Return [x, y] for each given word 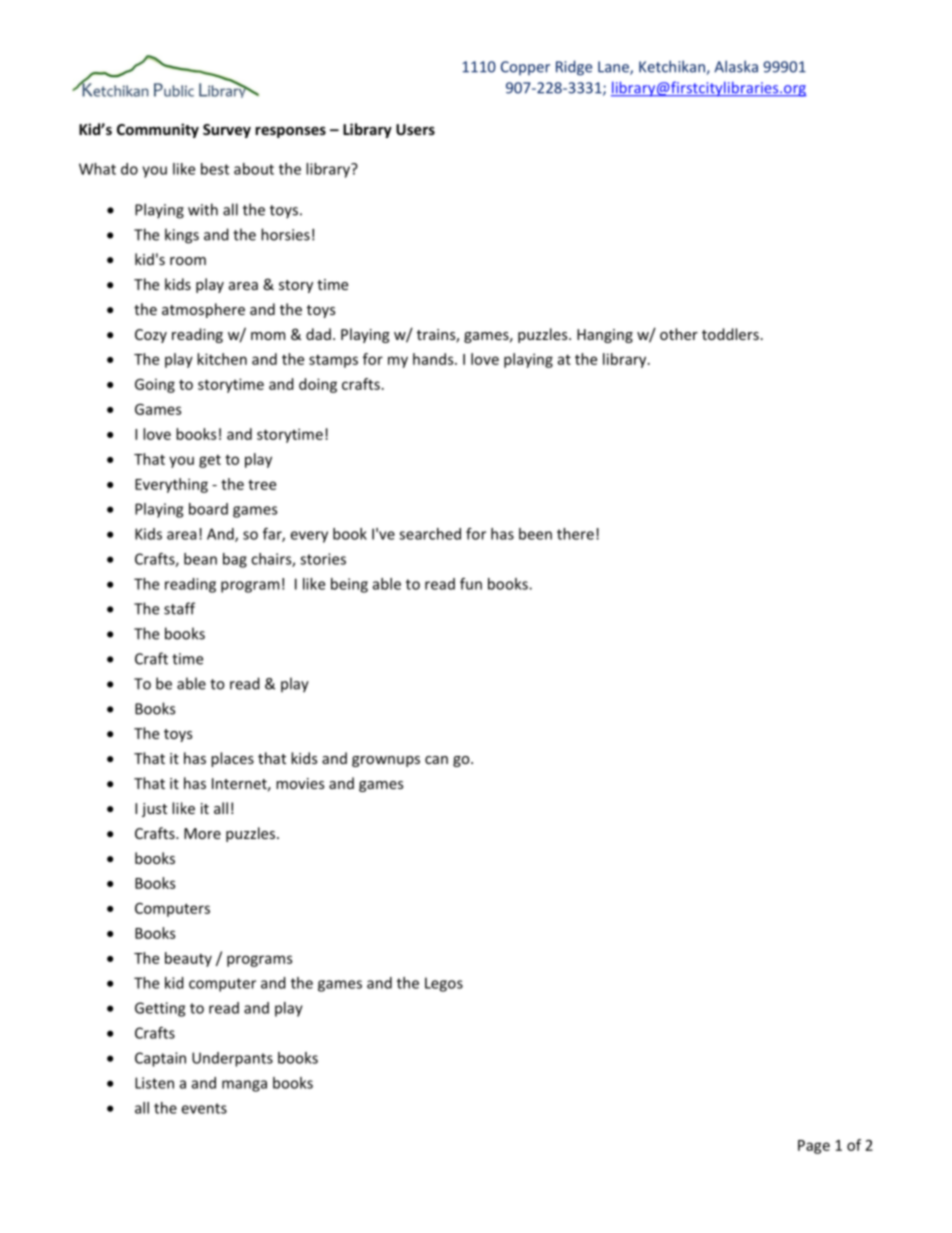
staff [179, 608]
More [202, 833]
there [575, 534]
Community [158, 130]
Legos [444, 984]
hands [434, 359]
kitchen [222, 359]
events [204, 1108]
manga [244, 1086]
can [436, 760]
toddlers [730, 334]
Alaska [736, 66]
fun [471, 584]
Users [415, 129]
